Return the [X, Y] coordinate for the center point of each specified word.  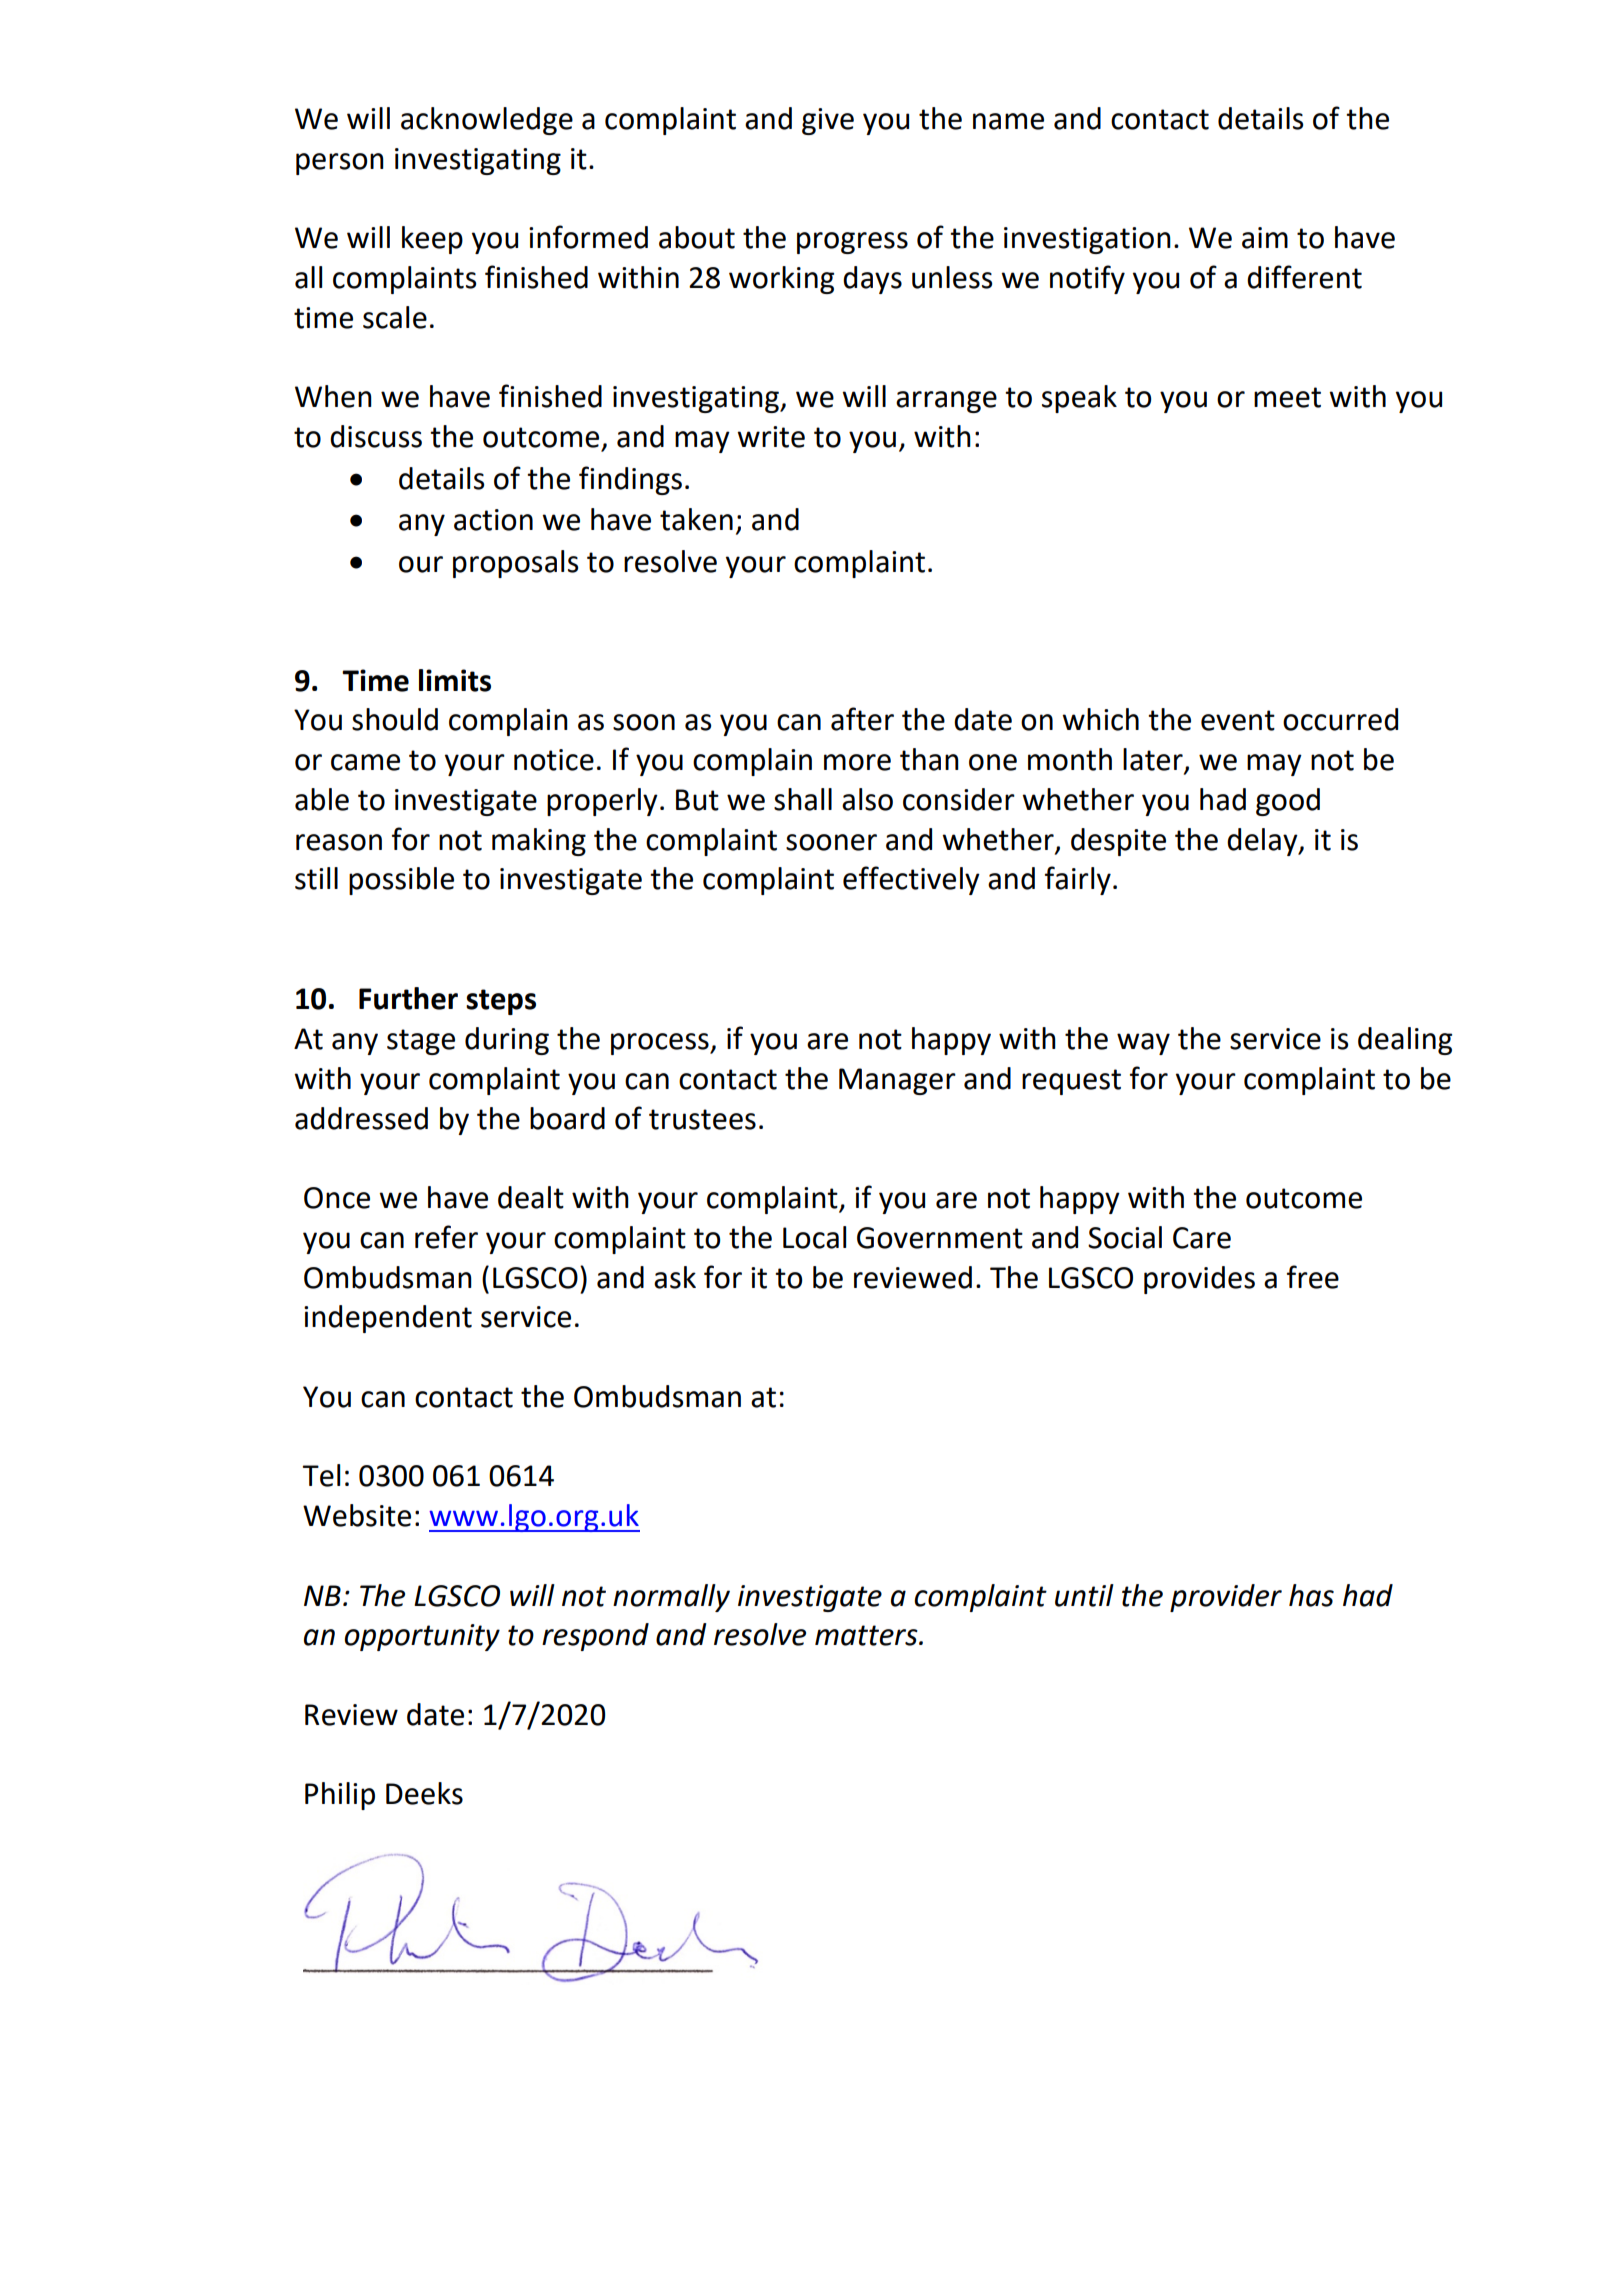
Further [408, 998]
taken [696, 519]
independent [388, 1319]
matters [867, 1635]
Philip [340, 1796]
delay [1263, 842]
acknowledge [487, 121]
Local [814, 1237]
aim [1265, 238]
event [1238, 720]
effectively [911, 880]
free [1313, 1277]
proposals [515, 564]
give [828, 121]
